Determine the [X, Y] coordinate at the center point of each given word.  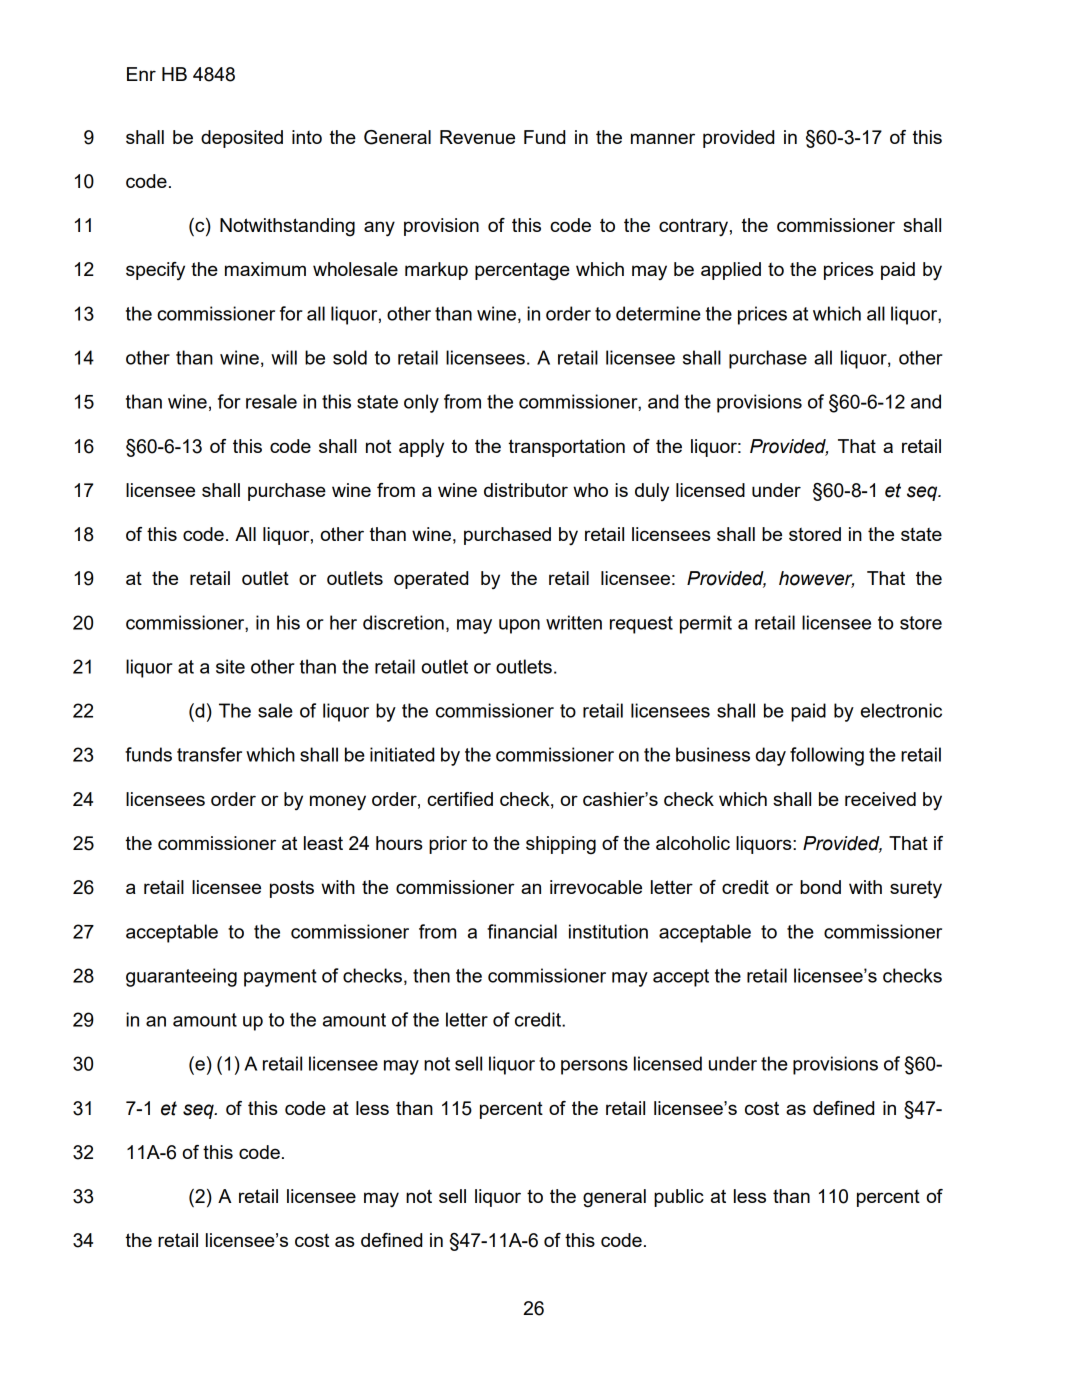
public [679, 1198]
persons [594, 1067]
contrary [693, 227]
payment [280, 978]
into [307, 137]
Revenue [477, 137]
